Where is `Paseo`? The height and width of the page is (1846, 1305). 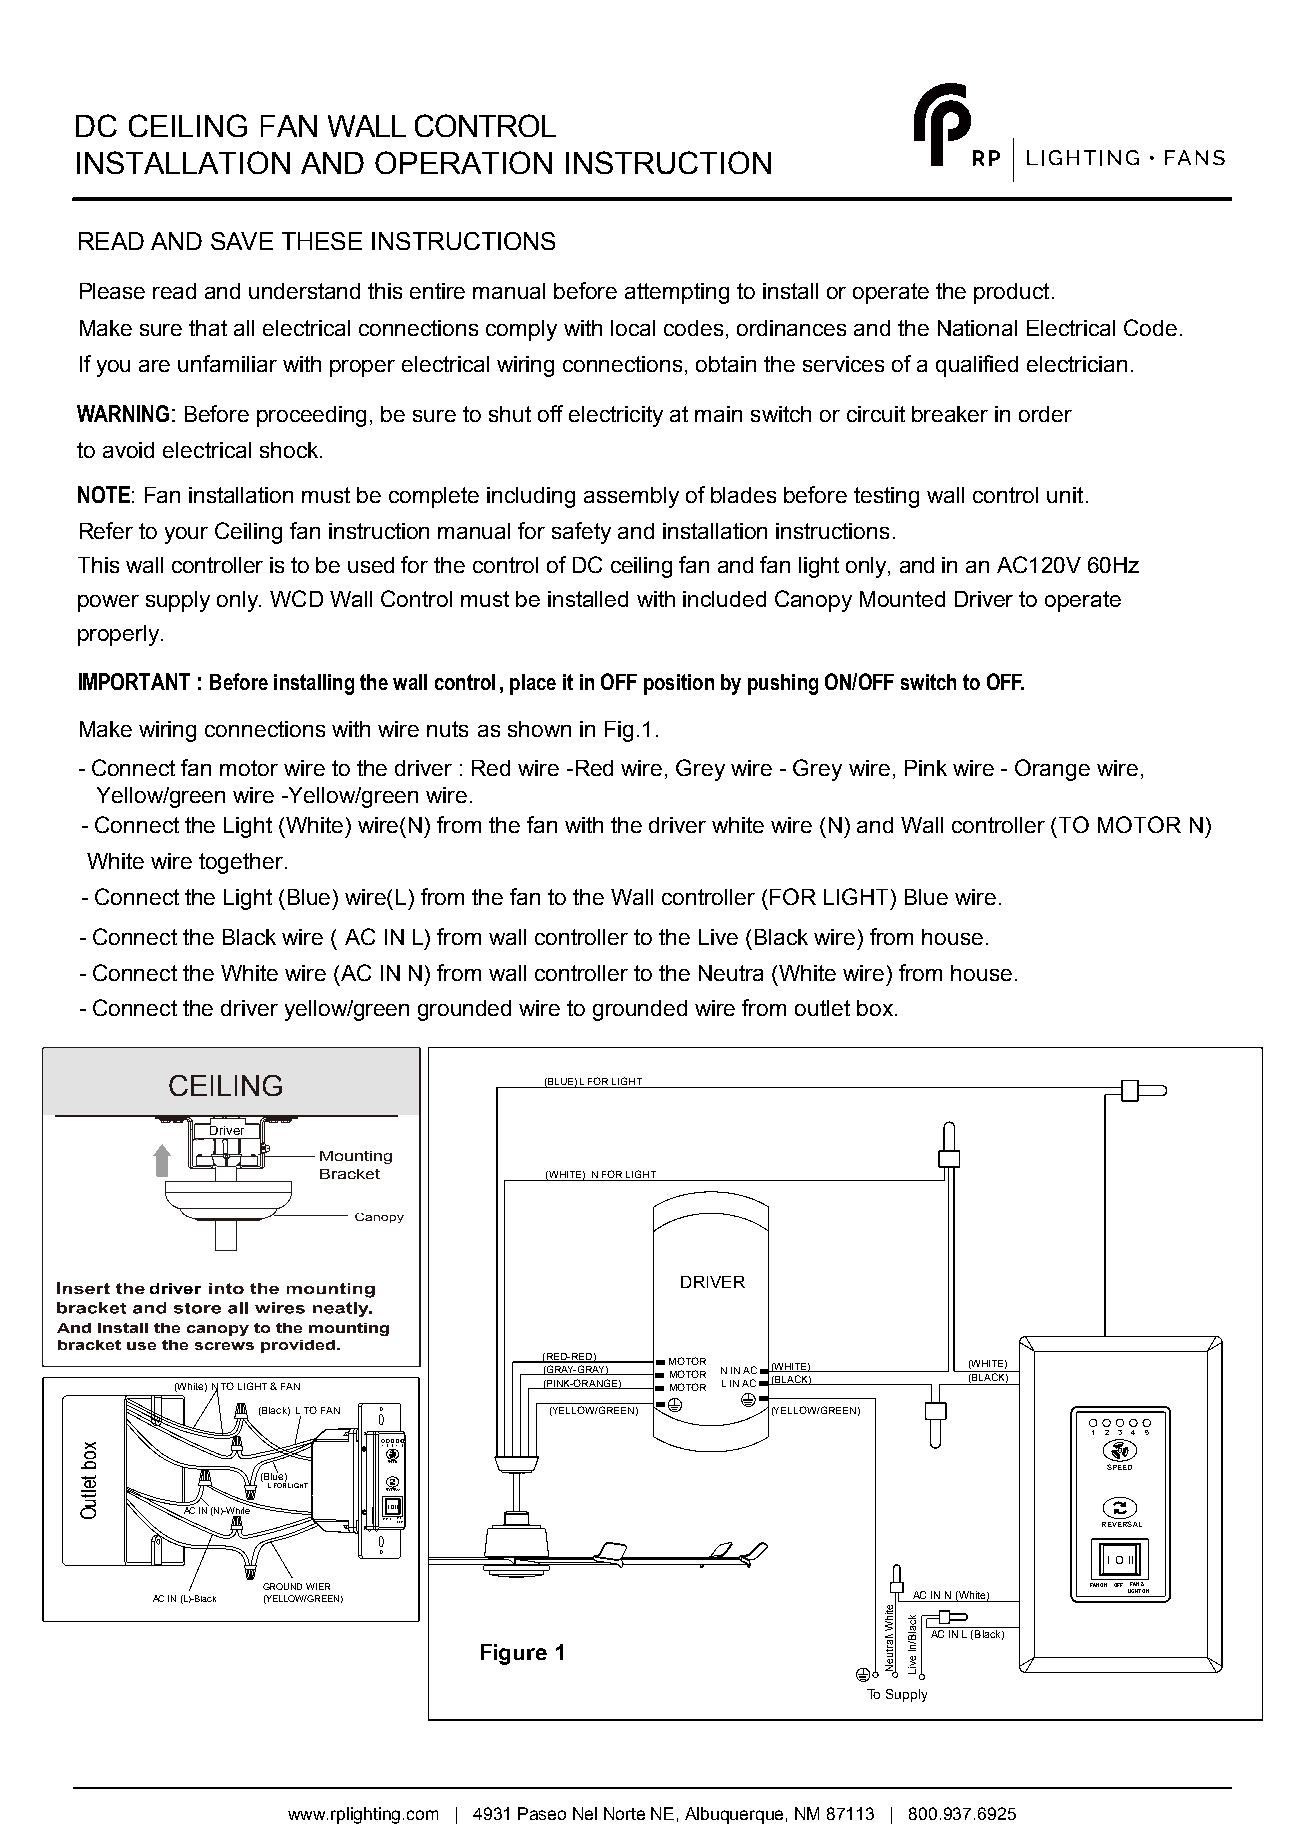 Paseo is located at coordinates (542, 1813).
